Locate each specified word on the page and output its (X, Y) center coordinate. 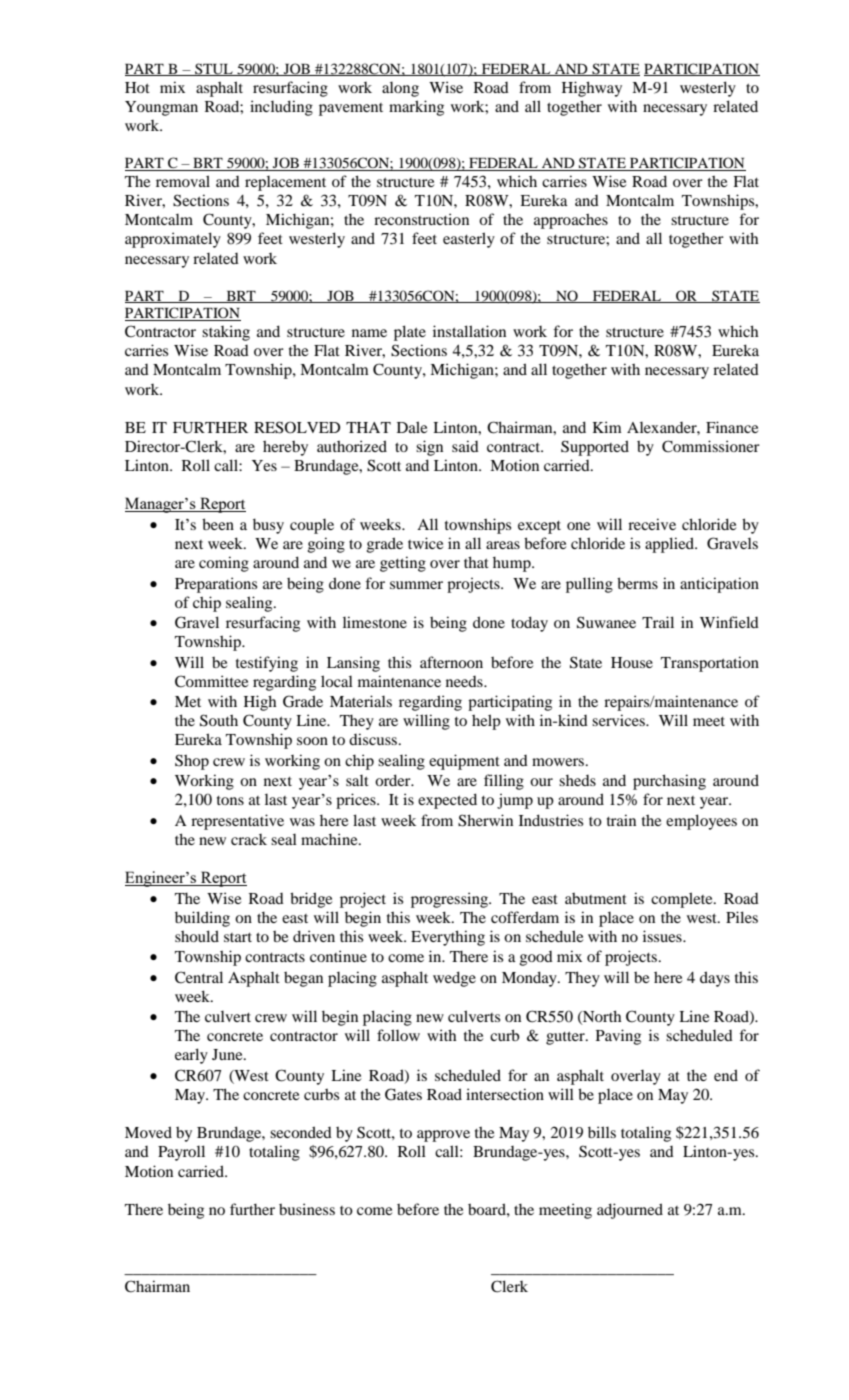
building (202, 919)
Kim (607, 427)
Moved (148, 1132)
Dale (412, 427)
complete (683, 900)
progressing (450, 900)
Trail (658, 622)
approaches (571, 221)
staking (226, 333)
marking (416, 108)
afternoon (451, 662)
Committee (211, 681)
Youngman (161, 108)
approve (443, 1136)
